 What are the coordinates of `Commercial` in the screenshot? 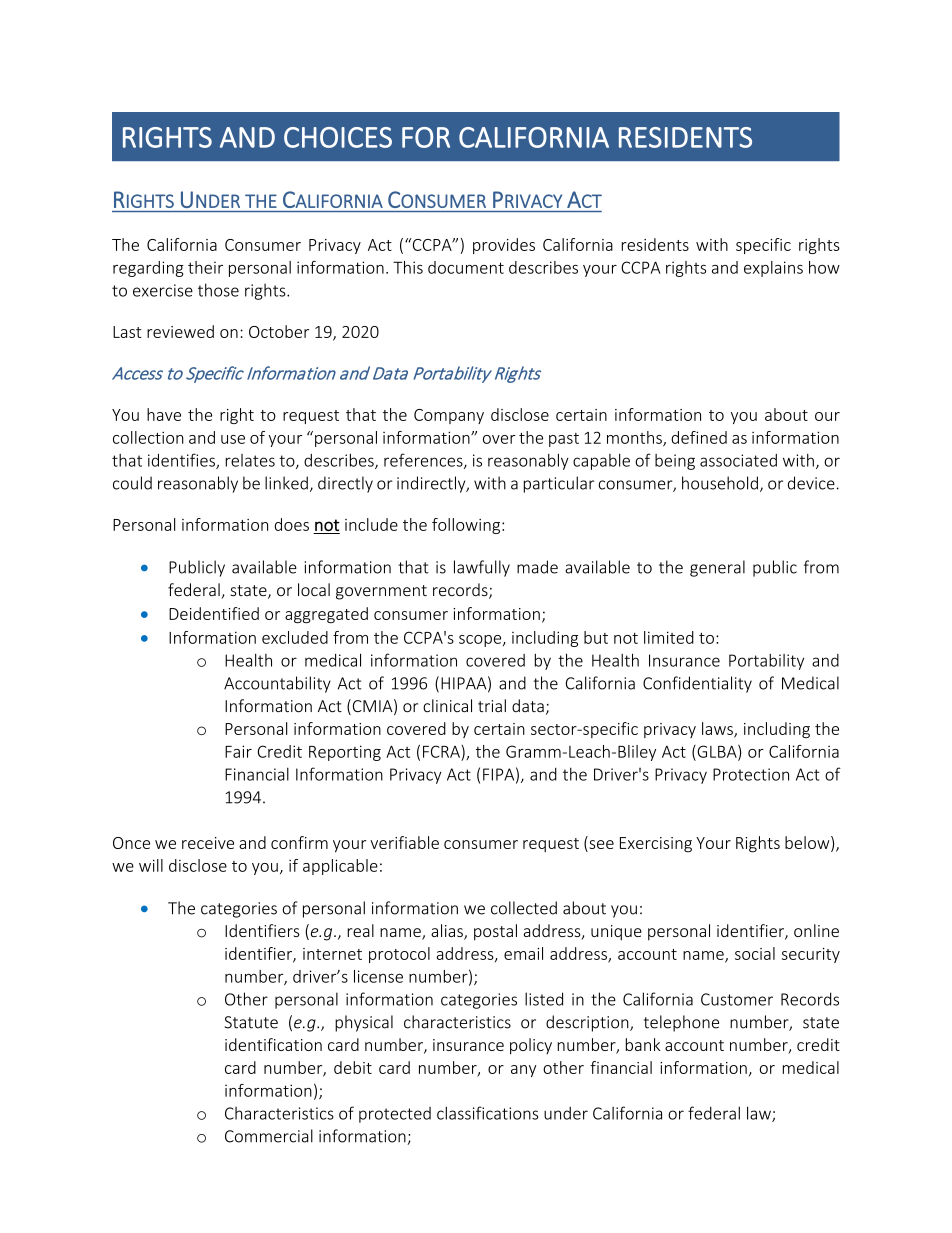 It's located at (269, 1136).
